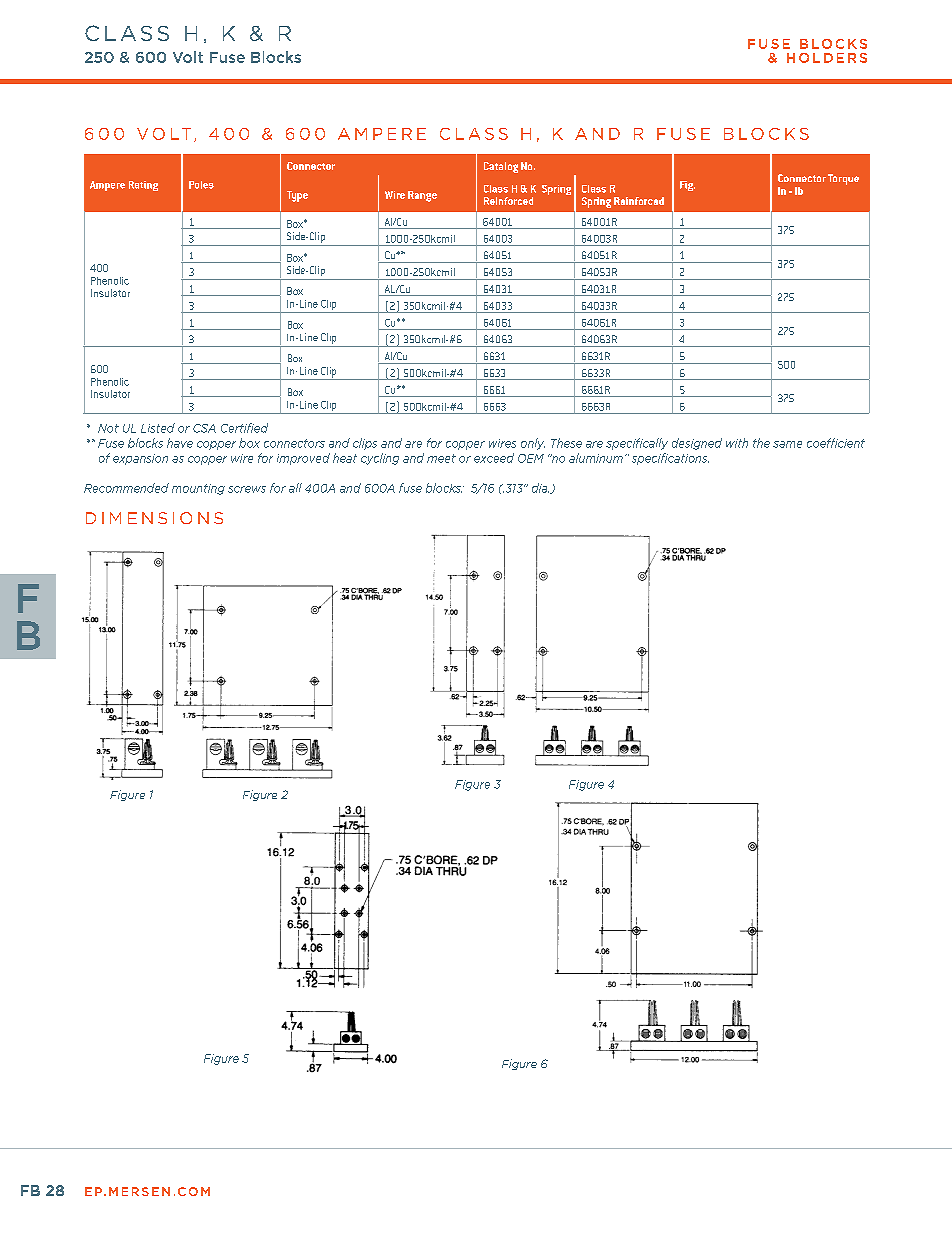 This page has height=1233, width=952. What do you see at coordinates (422, 196) in the page?
I see `Range` at bounding box center [422, 196].
